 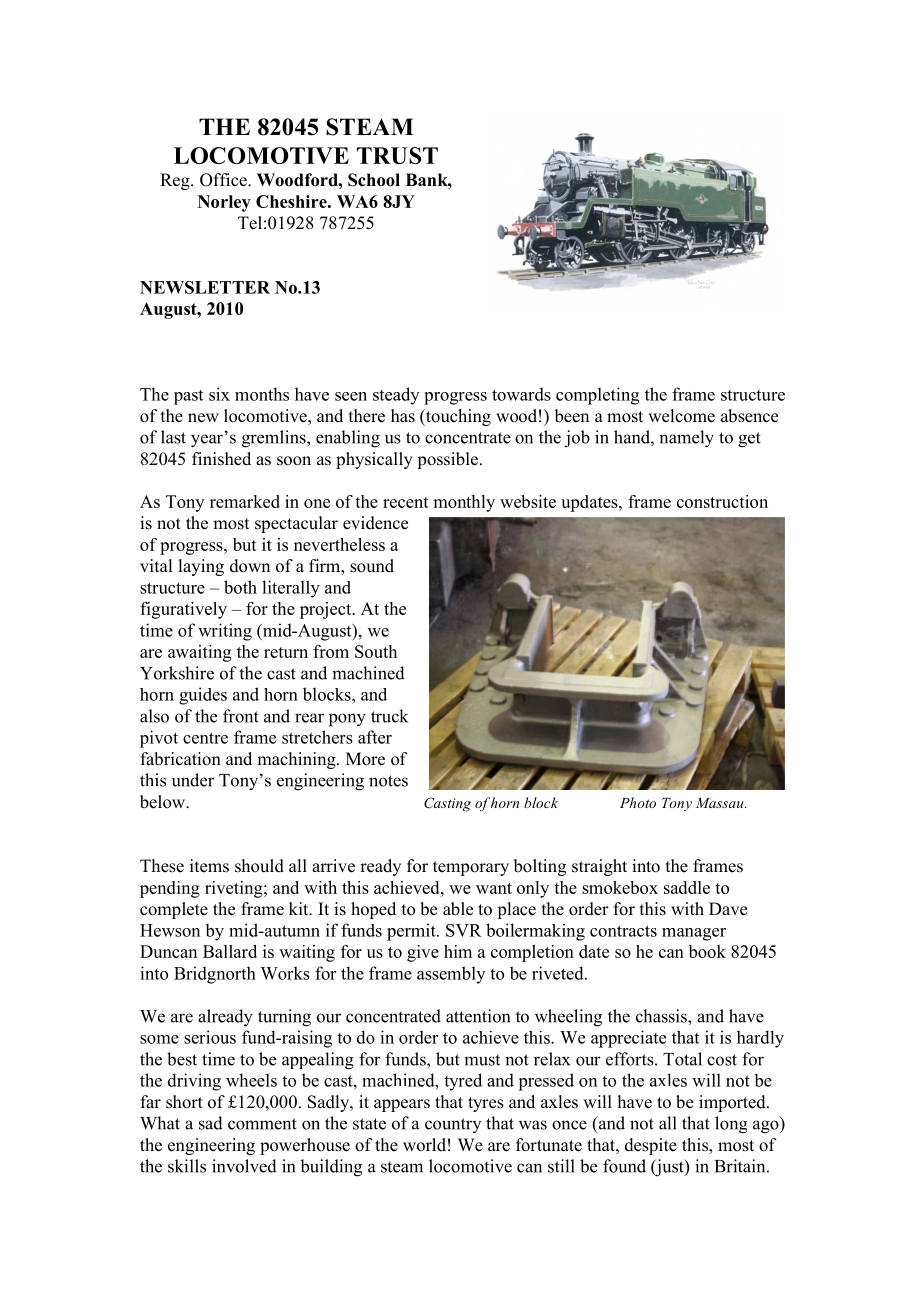 I want to click on involved, so click(x=244, y=1166).
